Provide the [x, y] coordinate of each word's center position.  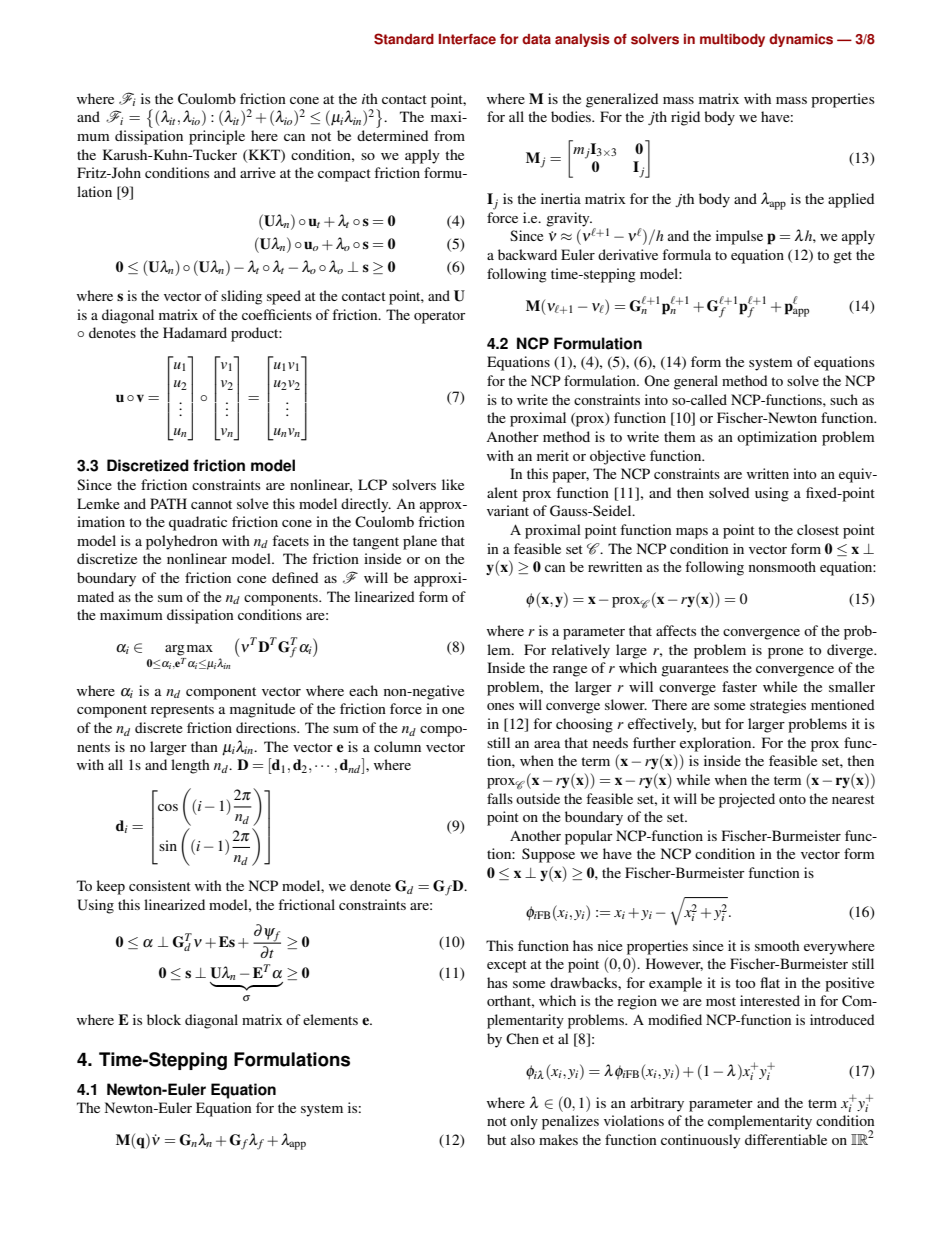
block [164, 1019]
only [524, 1122]
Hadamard [195, 332]
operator [439, 317]
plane [420, 542]
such [844, 399]
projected [747, 800]
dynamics [801, 40]
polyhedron [182, 542]
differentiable [786, 1139]
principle [217, 137]
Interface [467, 39]
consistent [160, 885]
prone [785, 653]
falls [500, 798]
